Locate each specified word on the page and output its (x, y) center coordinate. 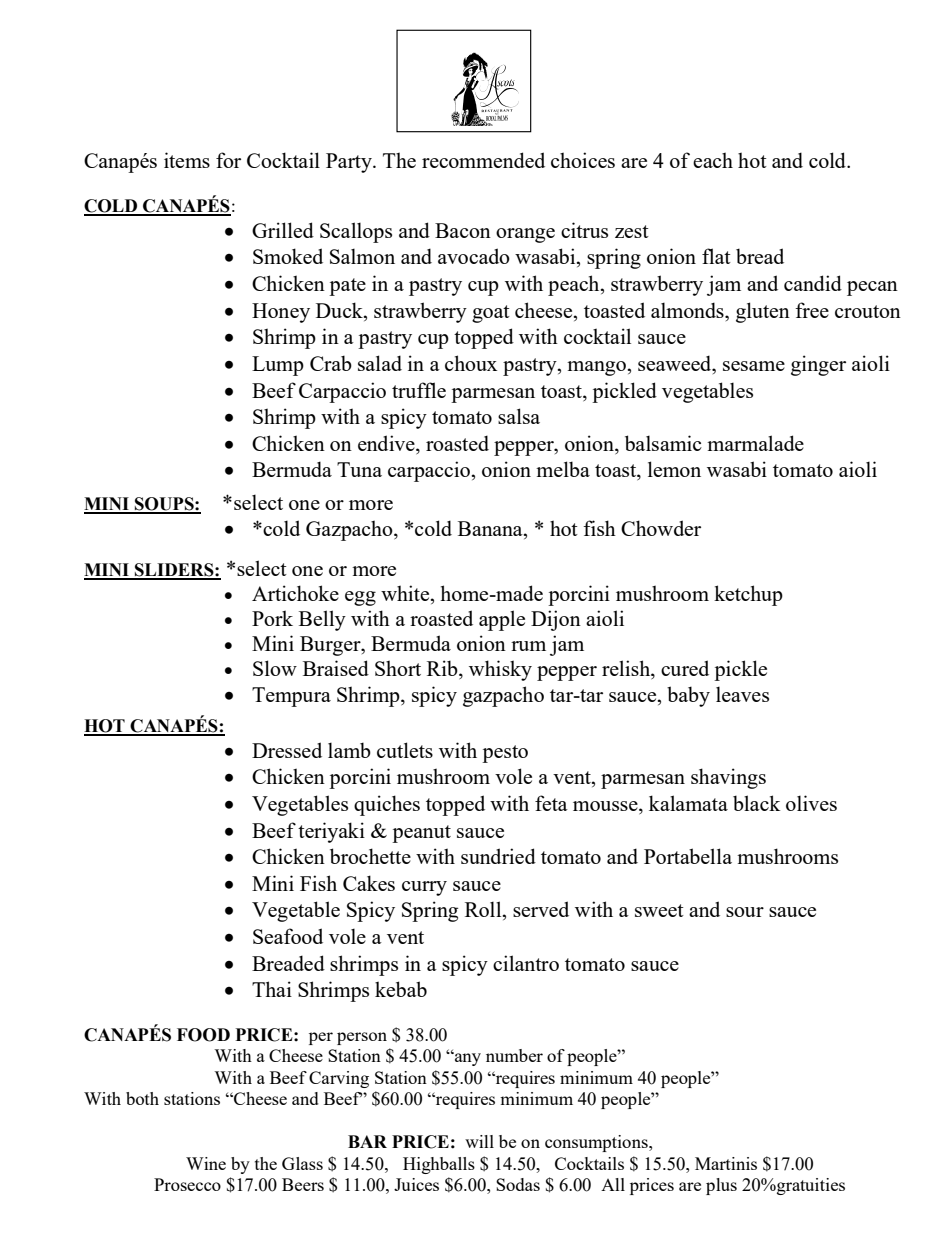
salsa (519, 416)
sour (745, 912)
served (541, 909)
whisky (500, 670)
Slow (275, 668)
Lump (278, 366)
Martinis (726, 1163)
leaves (742, 694)
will (479, 1141)
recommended (483, 160)
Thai (272, 989)
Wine (206, 1163)
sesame (754, 366)
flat (716, 256)
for (228, 160)
